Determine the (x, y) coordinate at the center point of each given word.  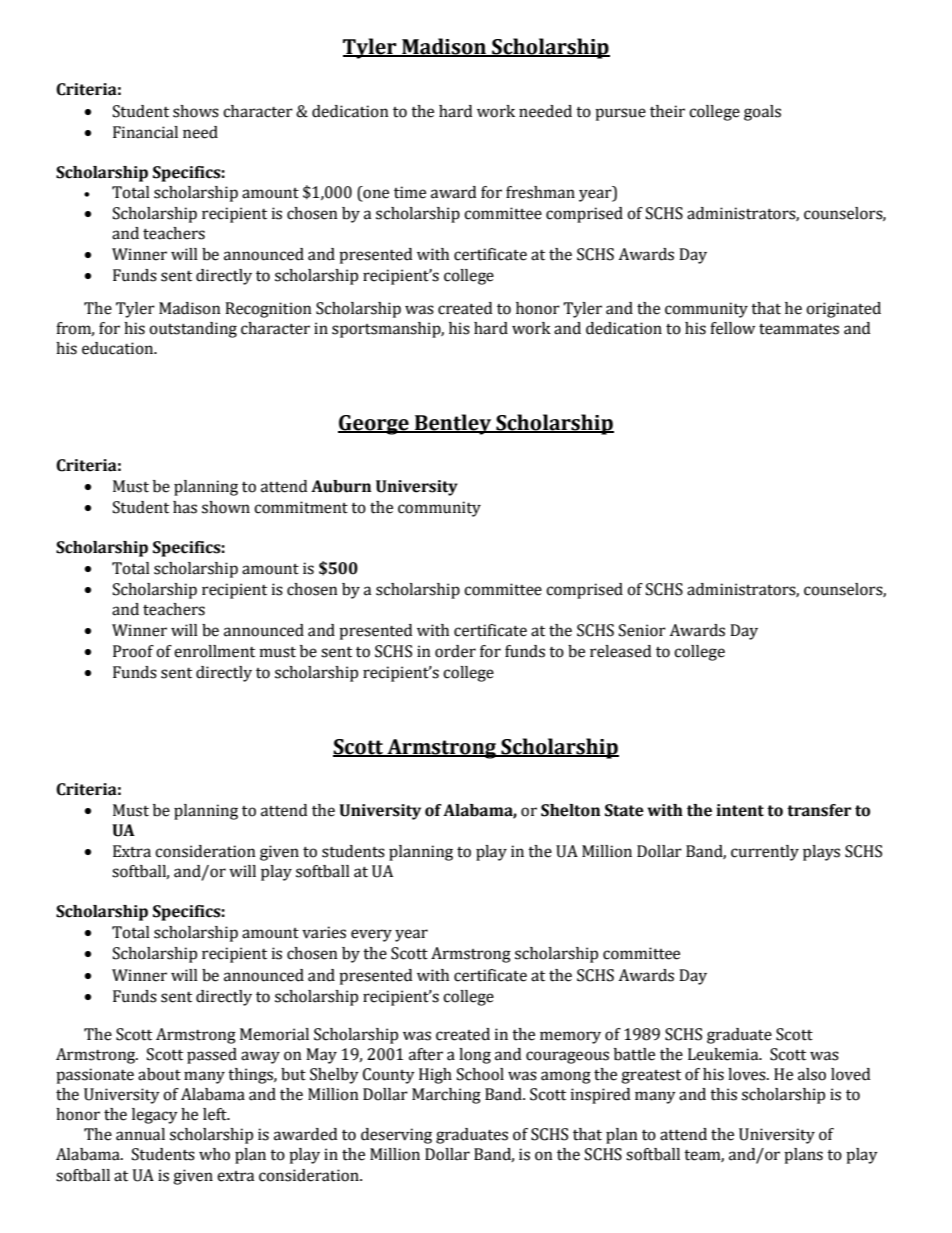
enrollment (214, 651)
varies (324, 932)
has (185, 507)
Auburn (341, 486)
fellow (732, 328)
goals (762, 113)
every (371, 935)
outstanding (193, 330)
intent (740, 810)
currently (765, 853)
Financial (145, 132)
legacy (155, 1116)
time (410, 192)
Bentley (453, 424)
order (455, 651)
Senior (642, 630)
